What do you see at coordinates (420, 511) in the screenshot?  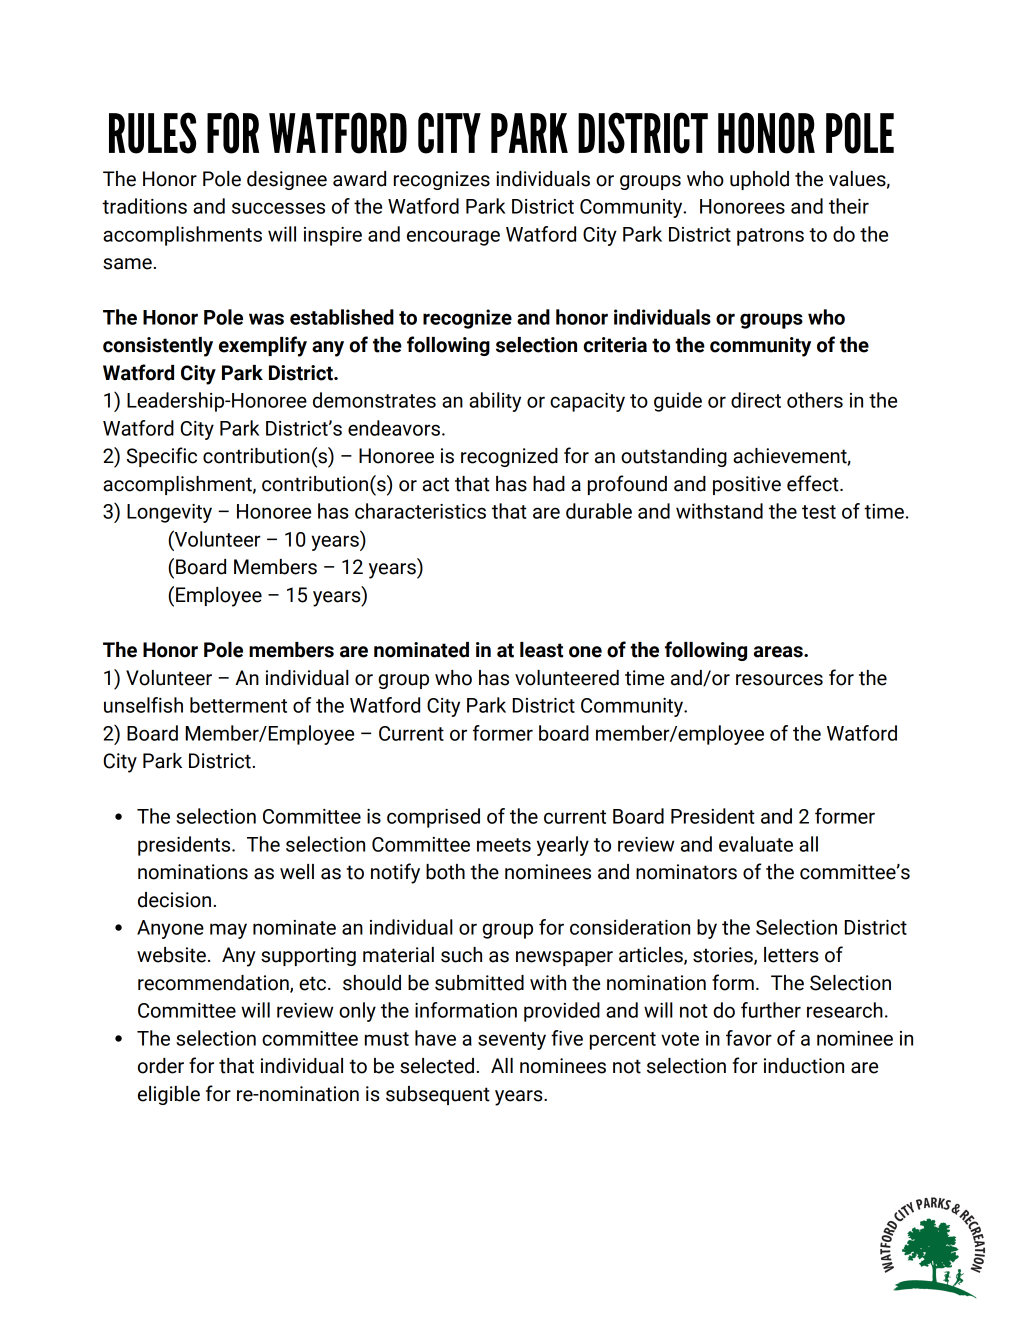 I see `characteristics` at bounding box center [420, 511].
